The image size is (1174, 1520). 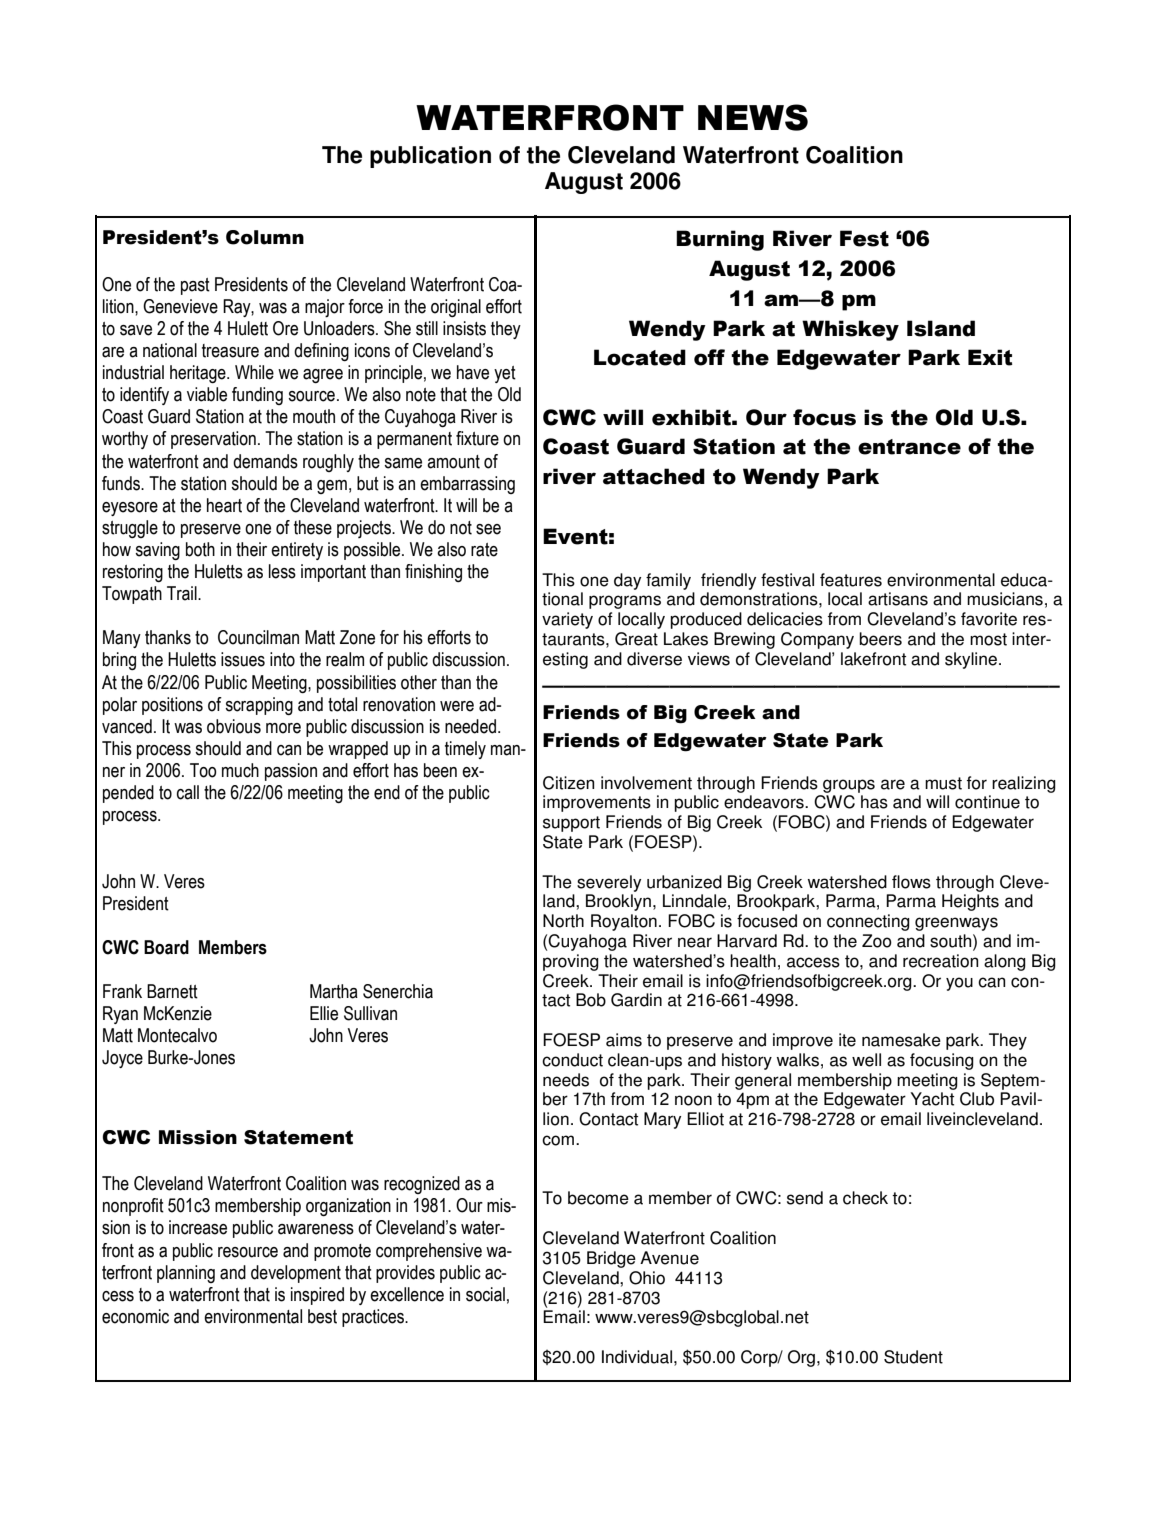 What do you see at coordinates (572, 1060) in the screenshot?
I see `conduct` at bounding box center [572, 1060].
